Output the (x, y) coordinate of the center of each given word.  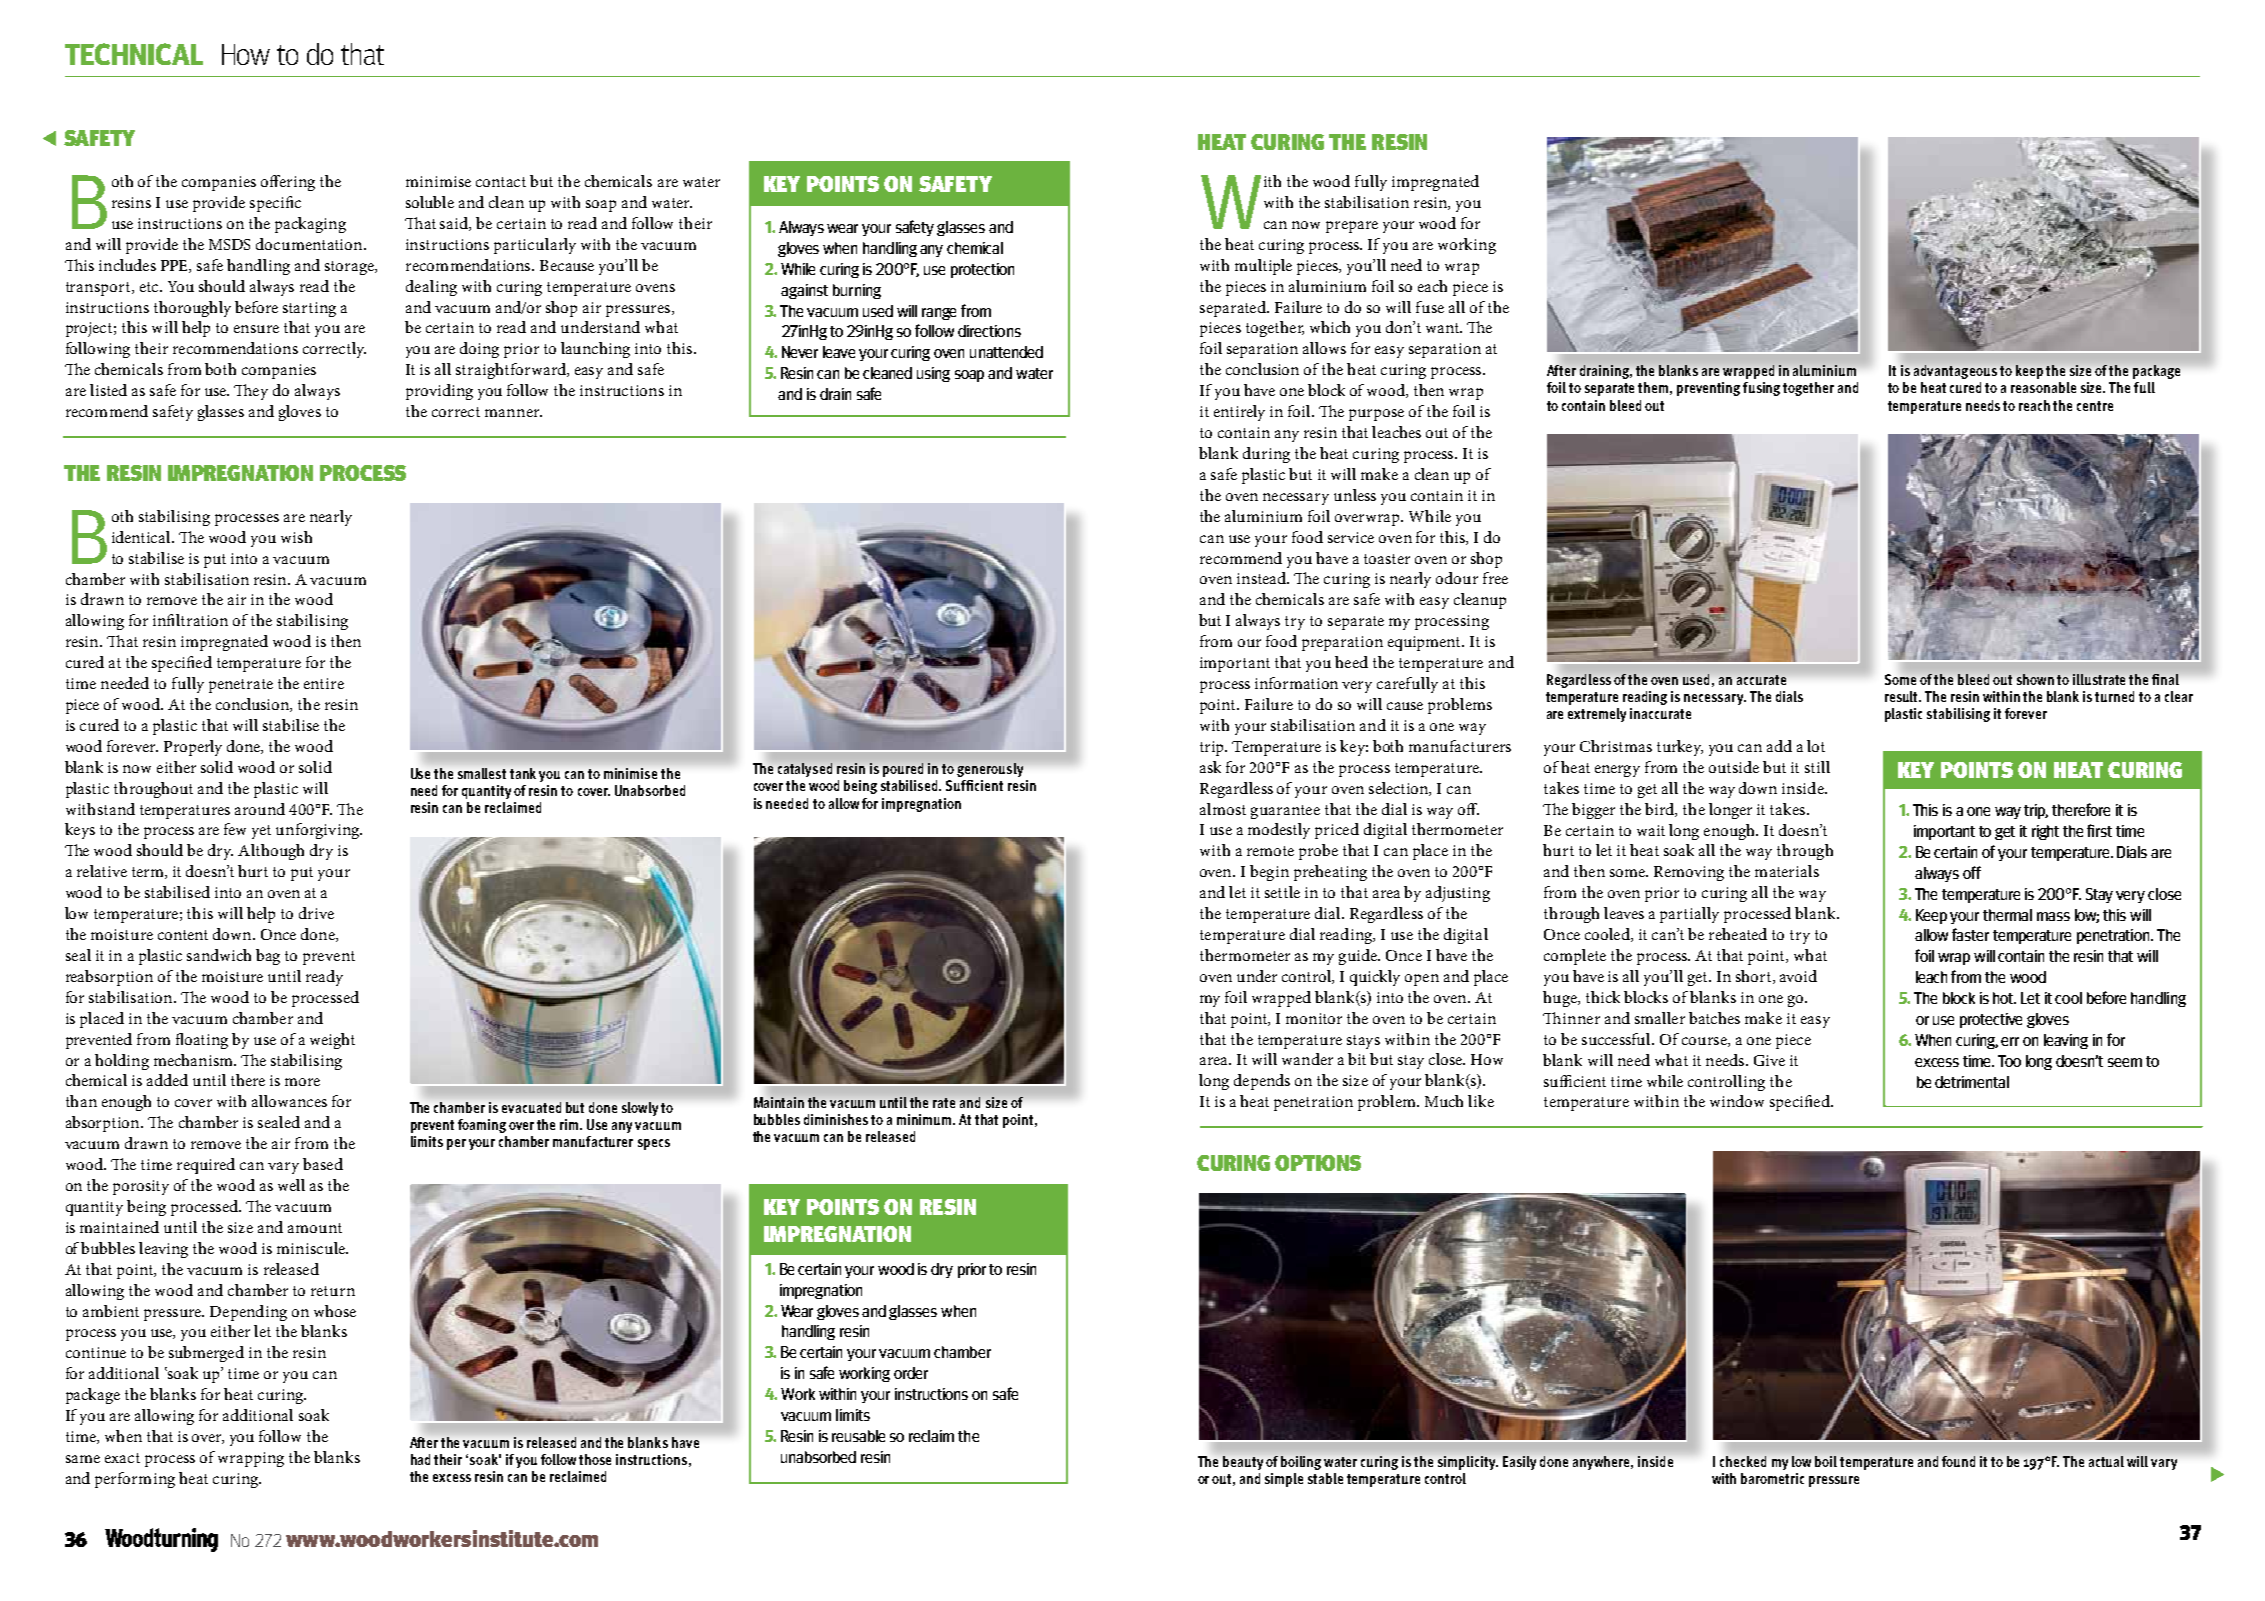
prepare (1352, 227)
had (420, 1459)
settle (1282, 892)
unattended (1006, 352)
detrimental (1972, 1082)
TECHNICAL (134, 54)
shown (2035, 679)
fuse (1430, 307)
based (323, 1164)
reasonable (2043, 387)
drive (316, 913)
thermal (2007, 915)
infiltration (190, 620)
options (1318, 1163)
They (251, 392)
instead (1263, 578)
